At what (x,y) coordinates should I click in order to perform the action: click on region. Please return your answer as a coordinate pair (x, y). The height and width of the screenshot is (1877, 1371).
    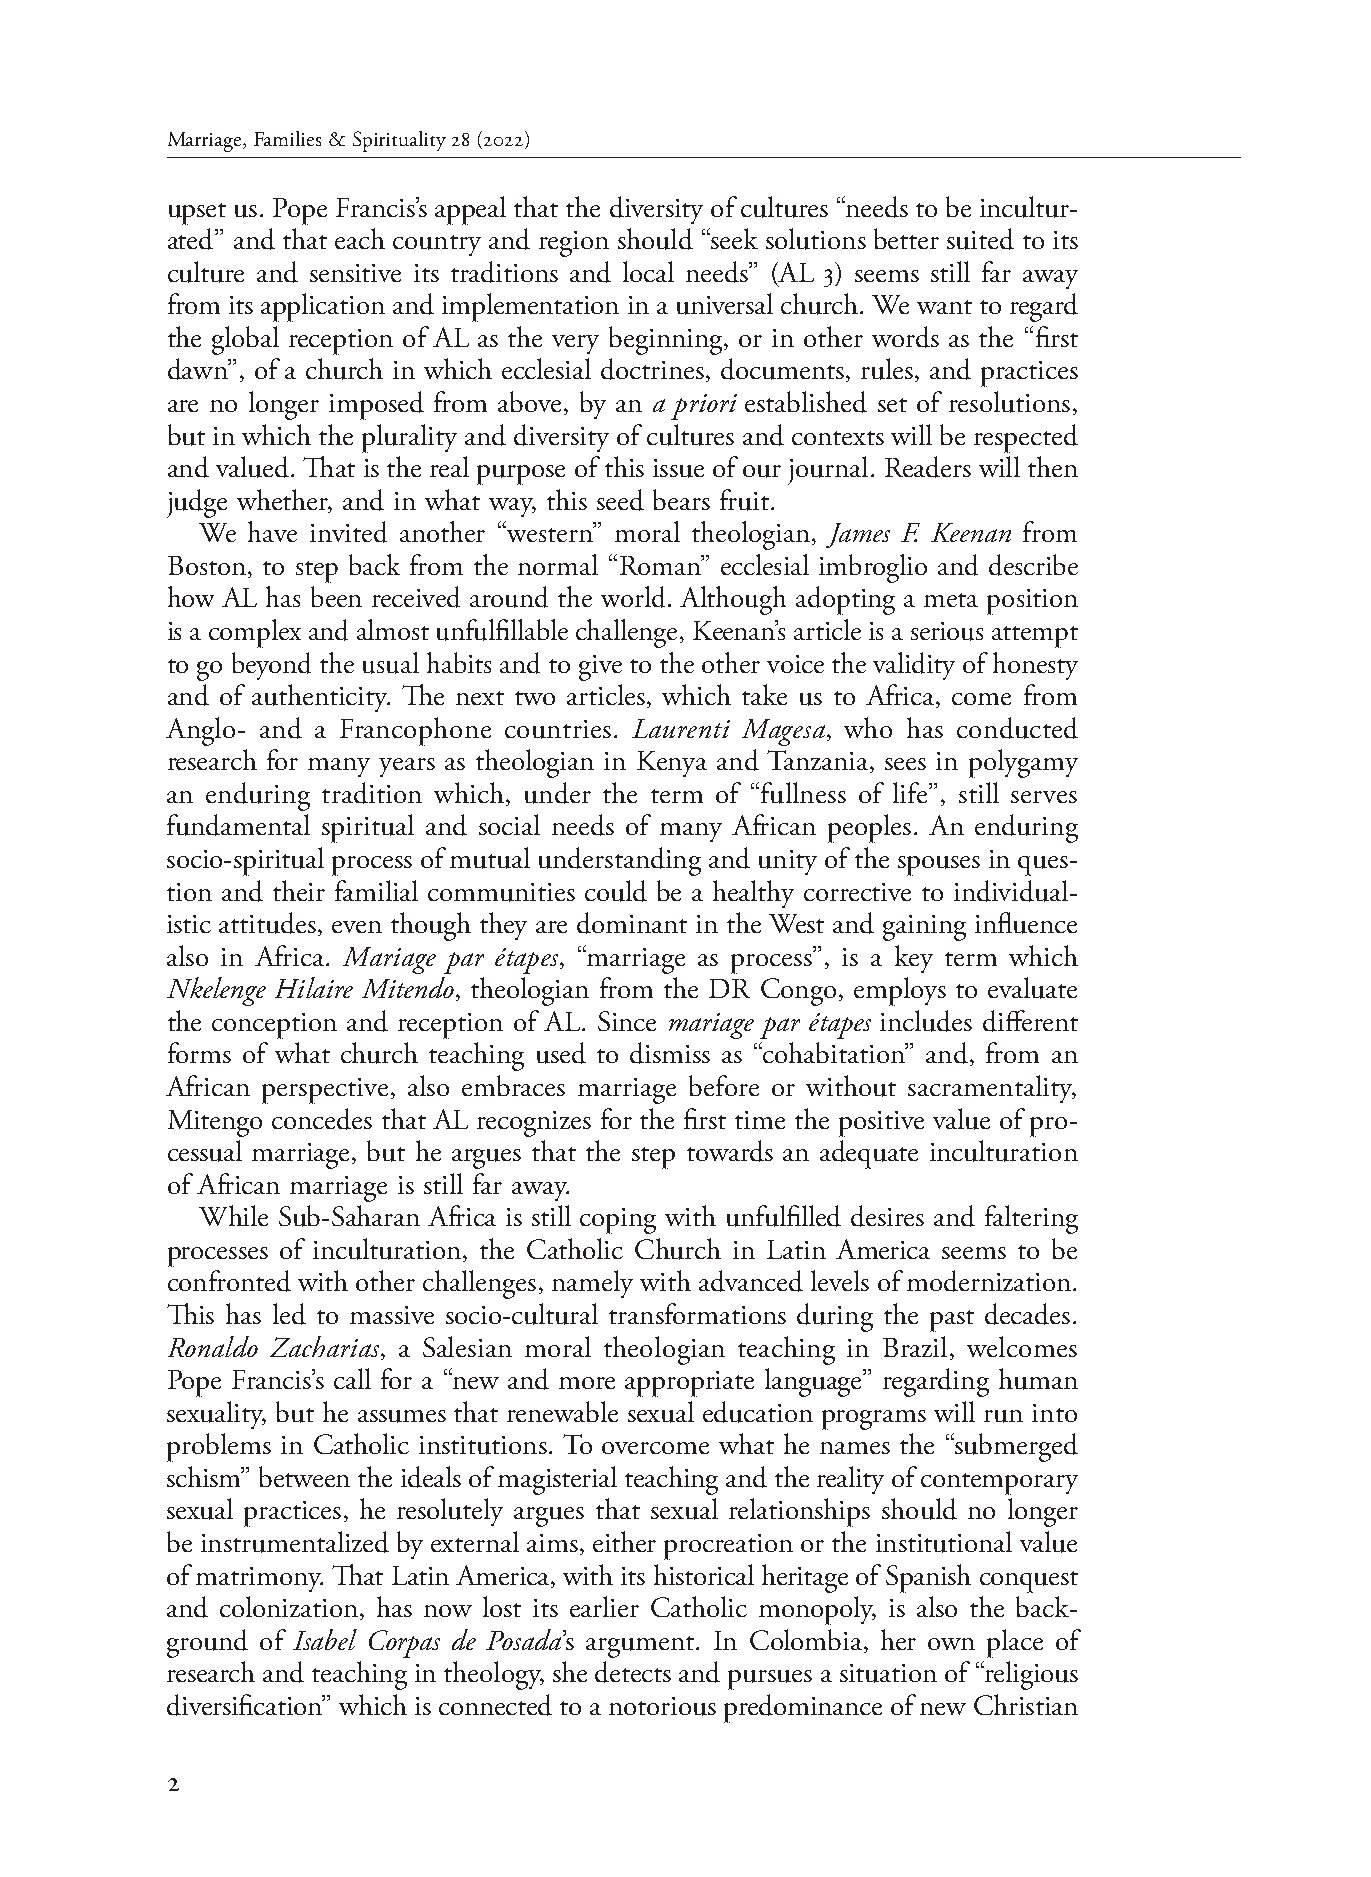
    Looking at the image, I should click on (574, 244).
